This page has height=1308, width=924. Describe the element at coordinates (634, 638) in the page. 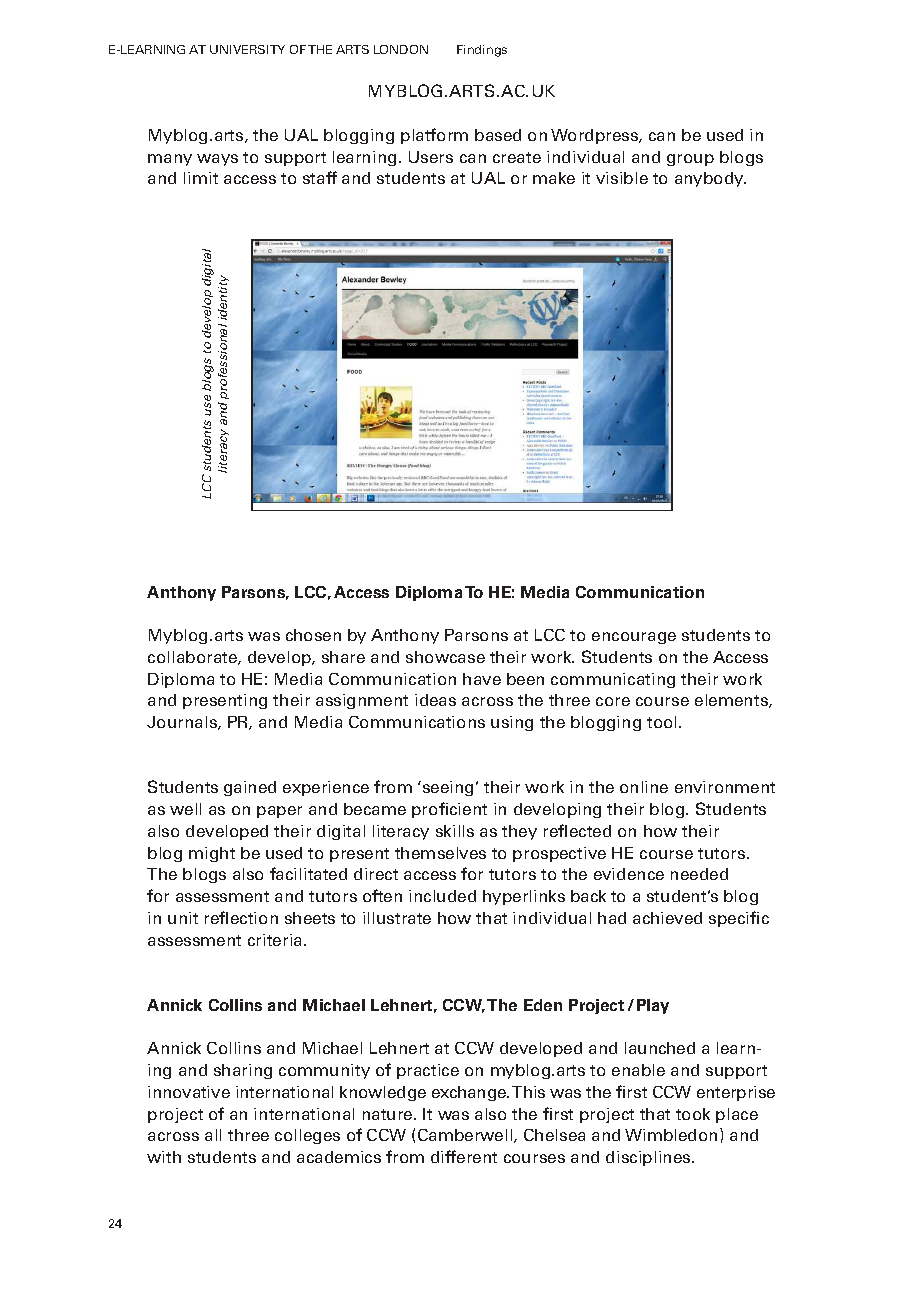

I see `encourage` at that location.
